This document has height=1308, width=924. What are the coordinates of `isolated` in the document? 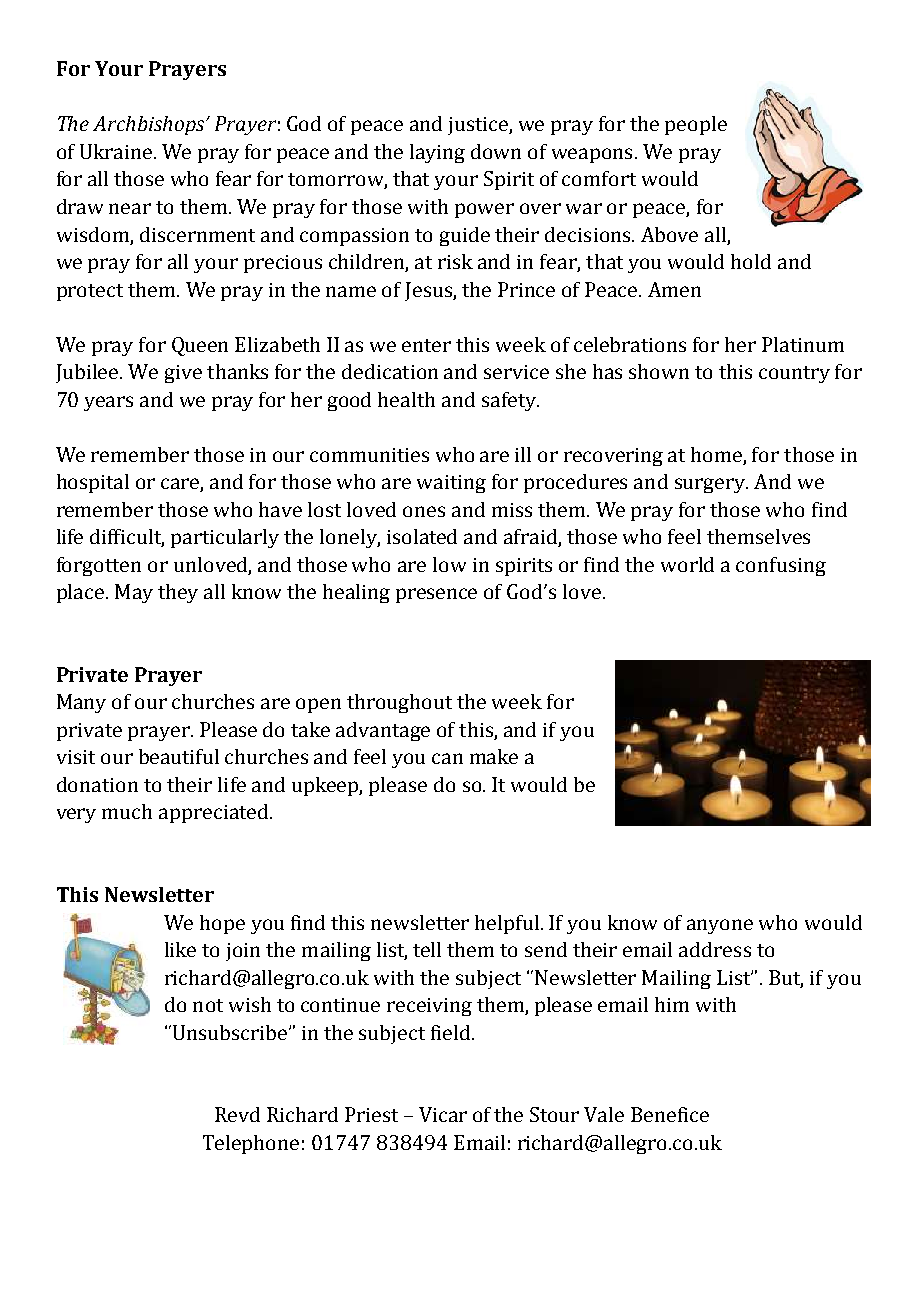 It's located at (422, 536).
